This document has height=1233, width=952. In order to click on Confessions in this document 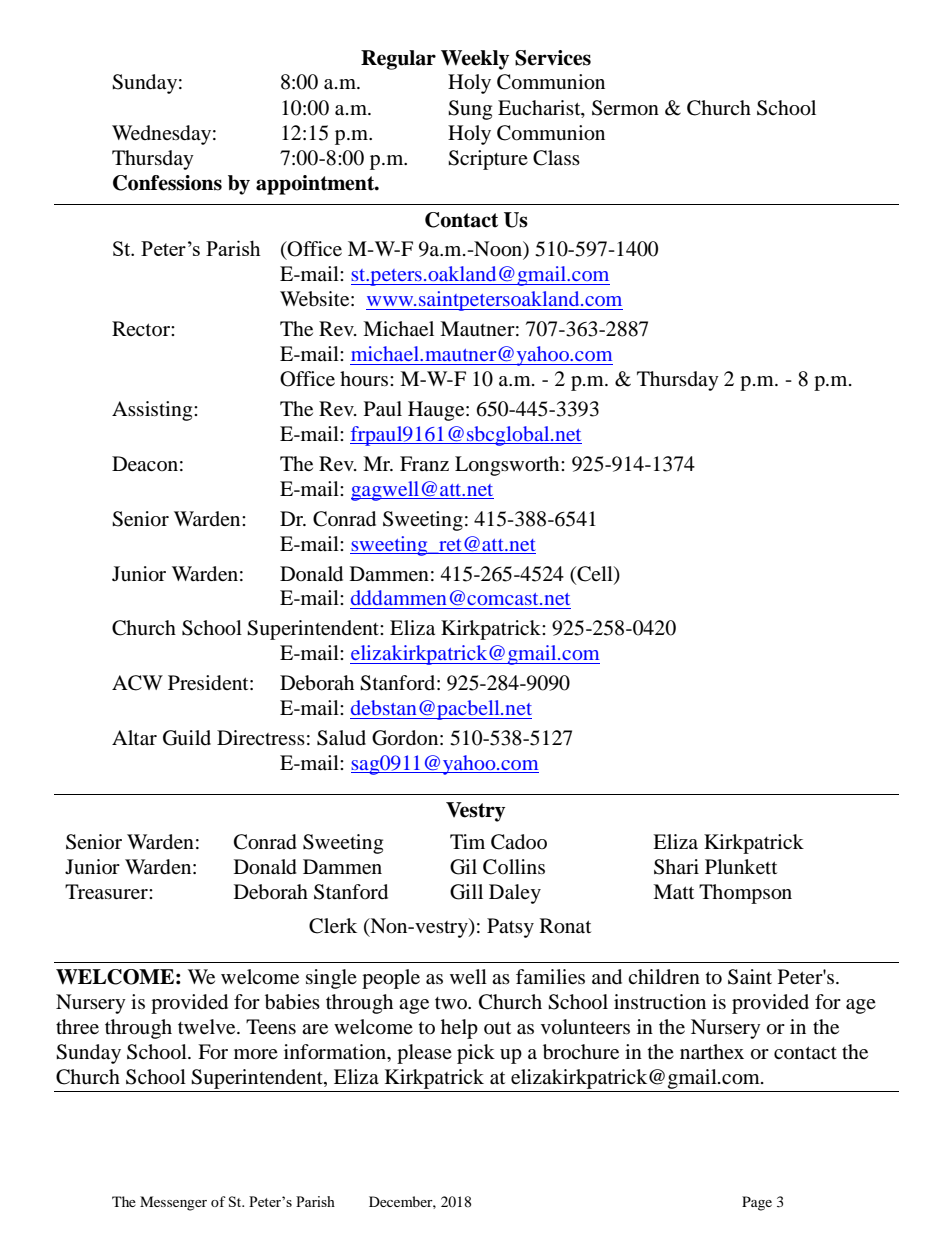, I will do `click(167, 183)`.
